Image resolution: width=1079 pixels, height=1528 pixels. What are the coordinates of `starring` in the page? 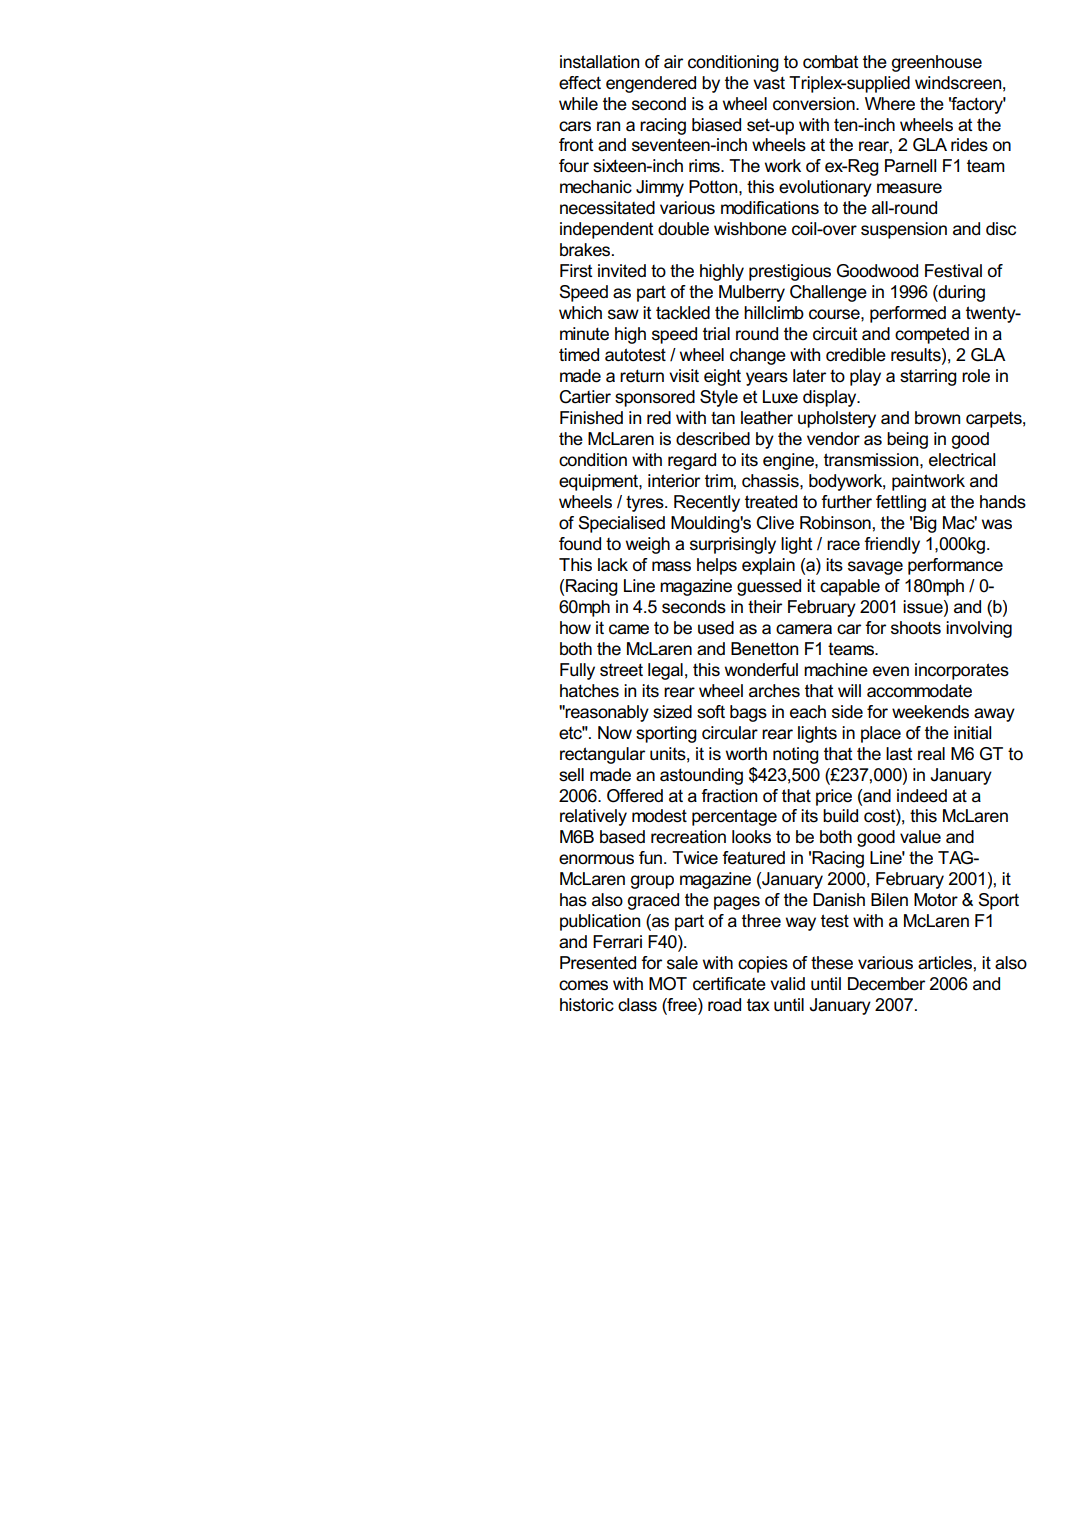 It's located at (928, 377).
